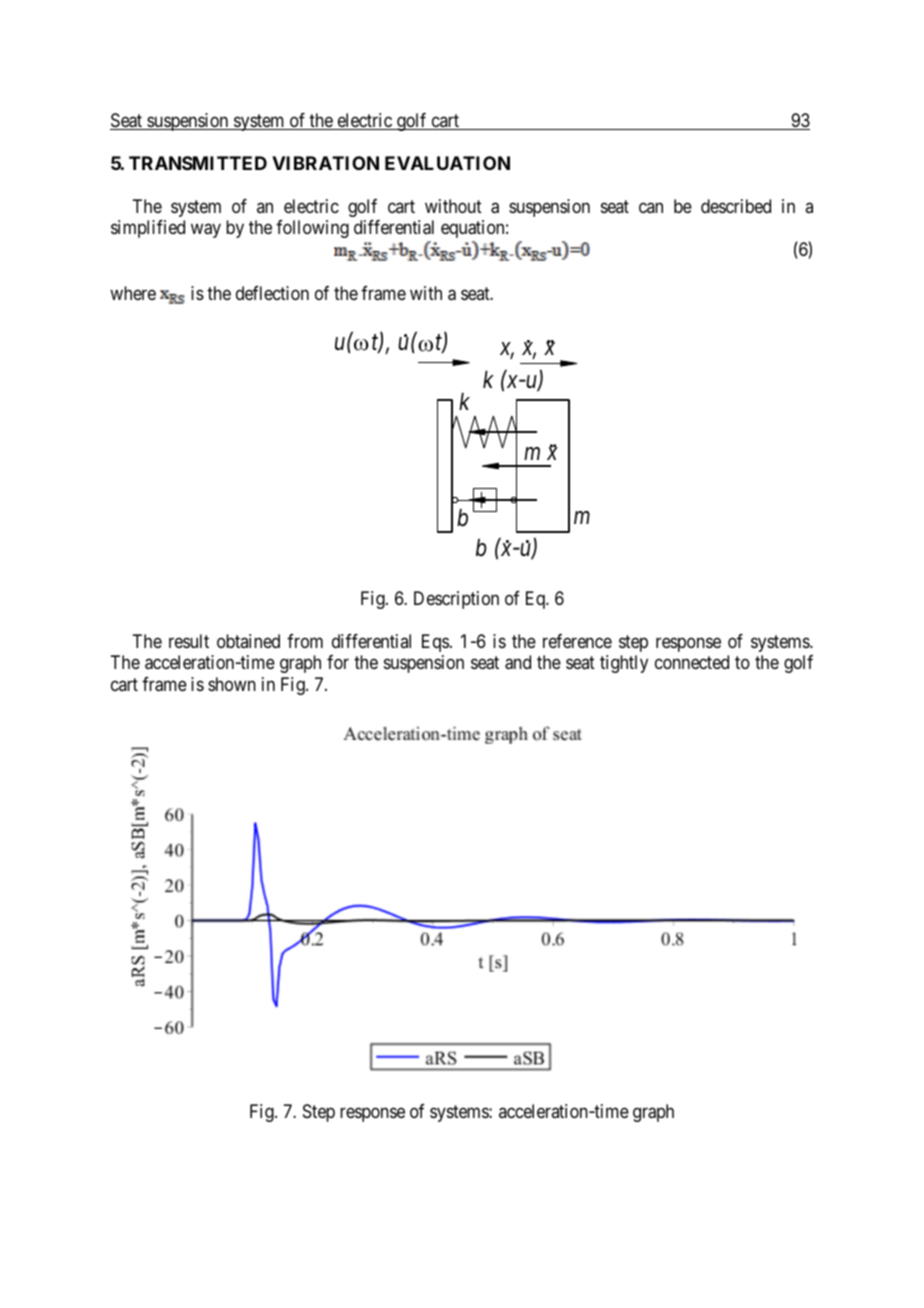 The height and width of the screenshot is (1308, 924). Describe the element at coordinates (651, 207) in the screenshot. I see `can` at that location.
